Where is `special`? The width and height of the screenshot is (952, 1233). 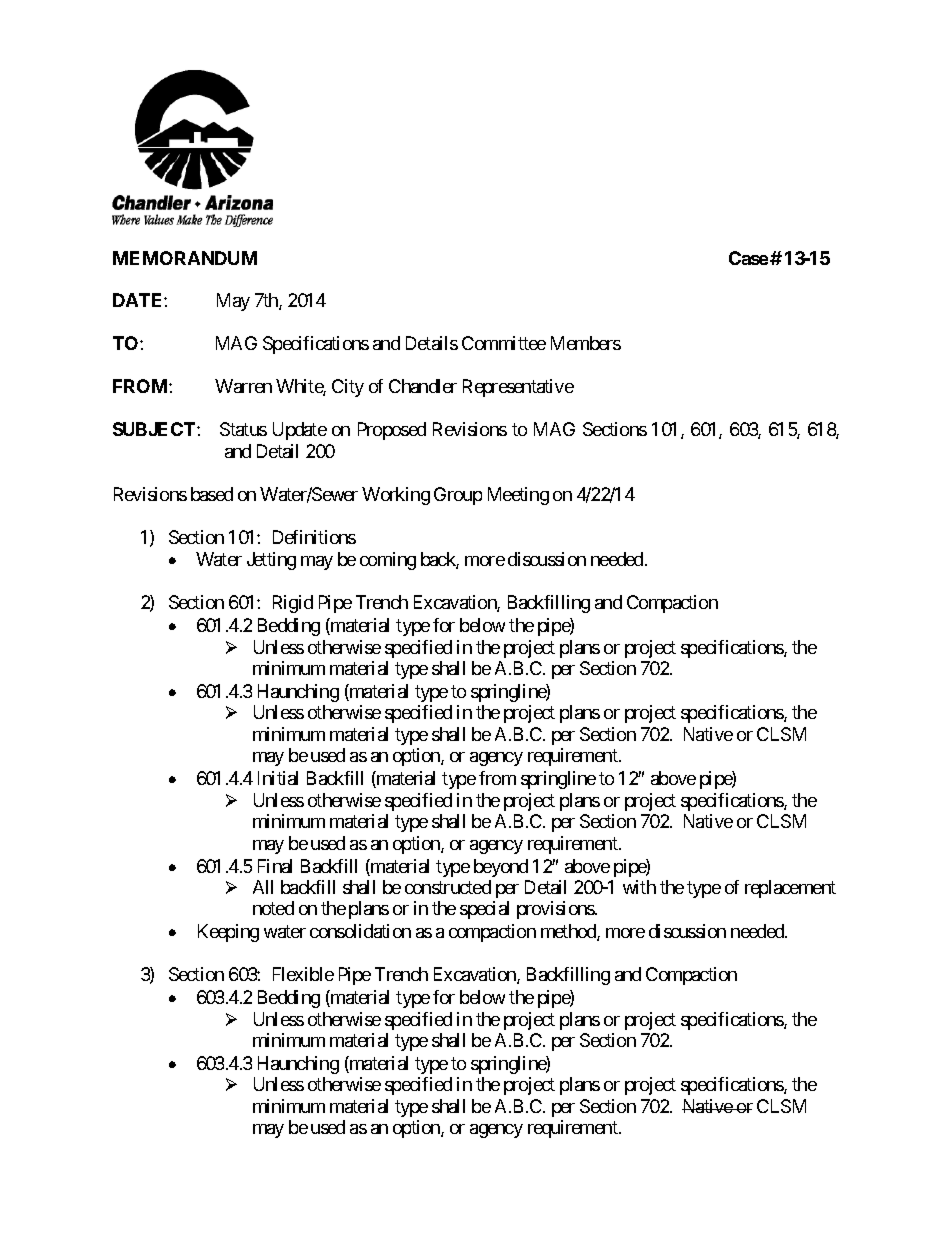
special is located at coordinates (484, 910).
